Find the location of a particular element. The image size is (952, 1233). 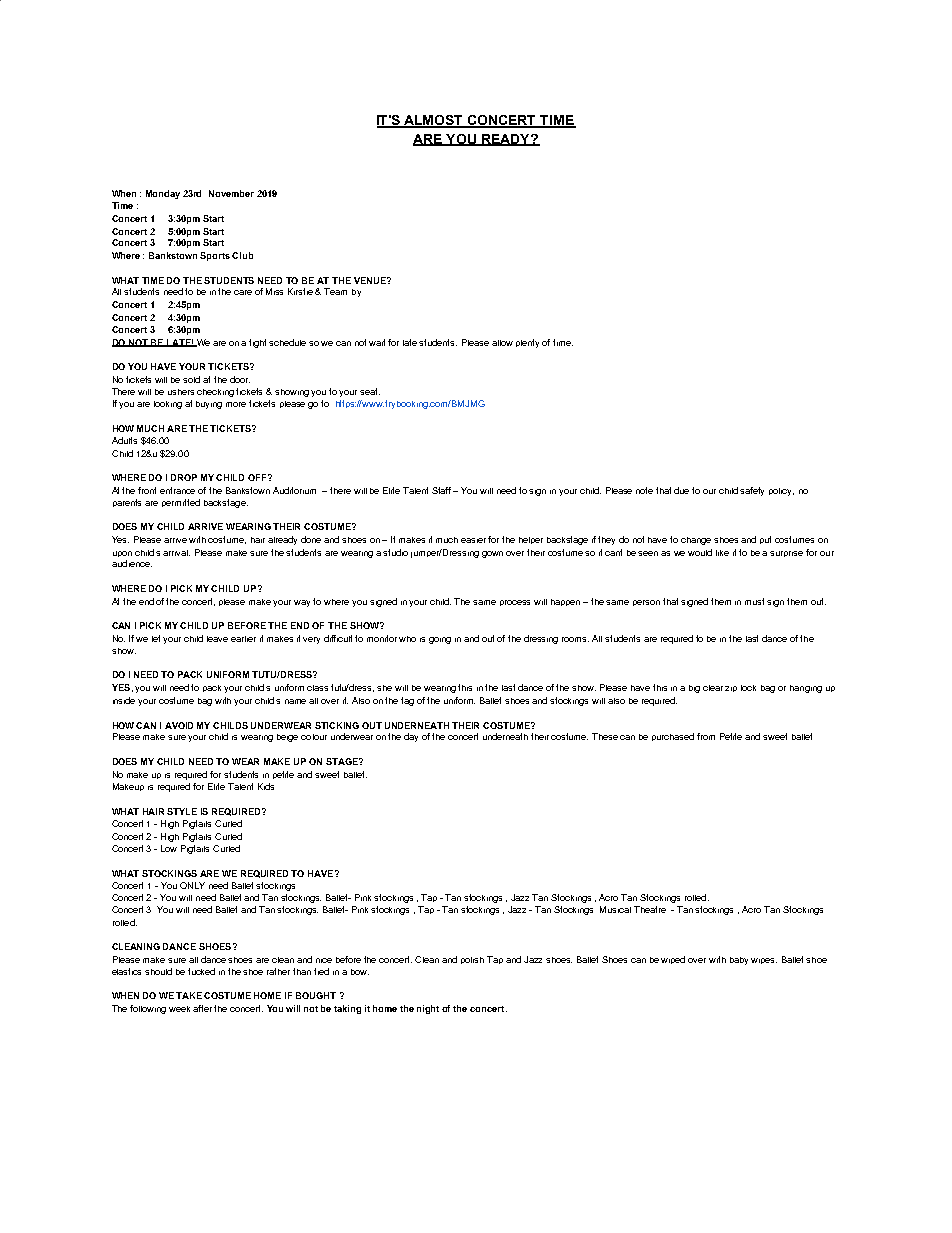

due is located at coordinates (681, 490).
